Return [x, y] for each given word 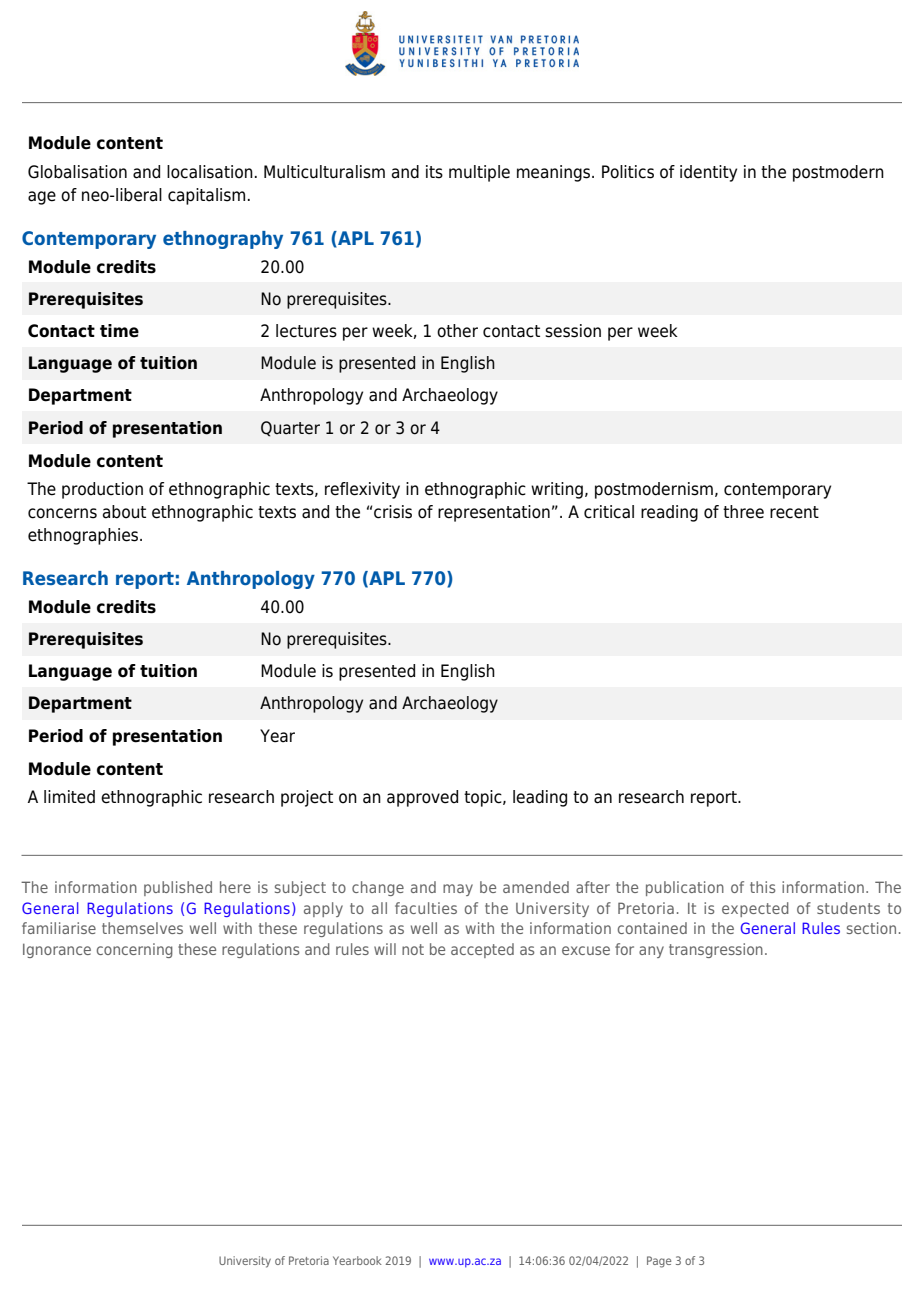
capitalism [206, 196]
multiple [479, 173]
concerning [135, 950]
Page [659, 1262]
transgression [716, 950]
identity [708, 173]
